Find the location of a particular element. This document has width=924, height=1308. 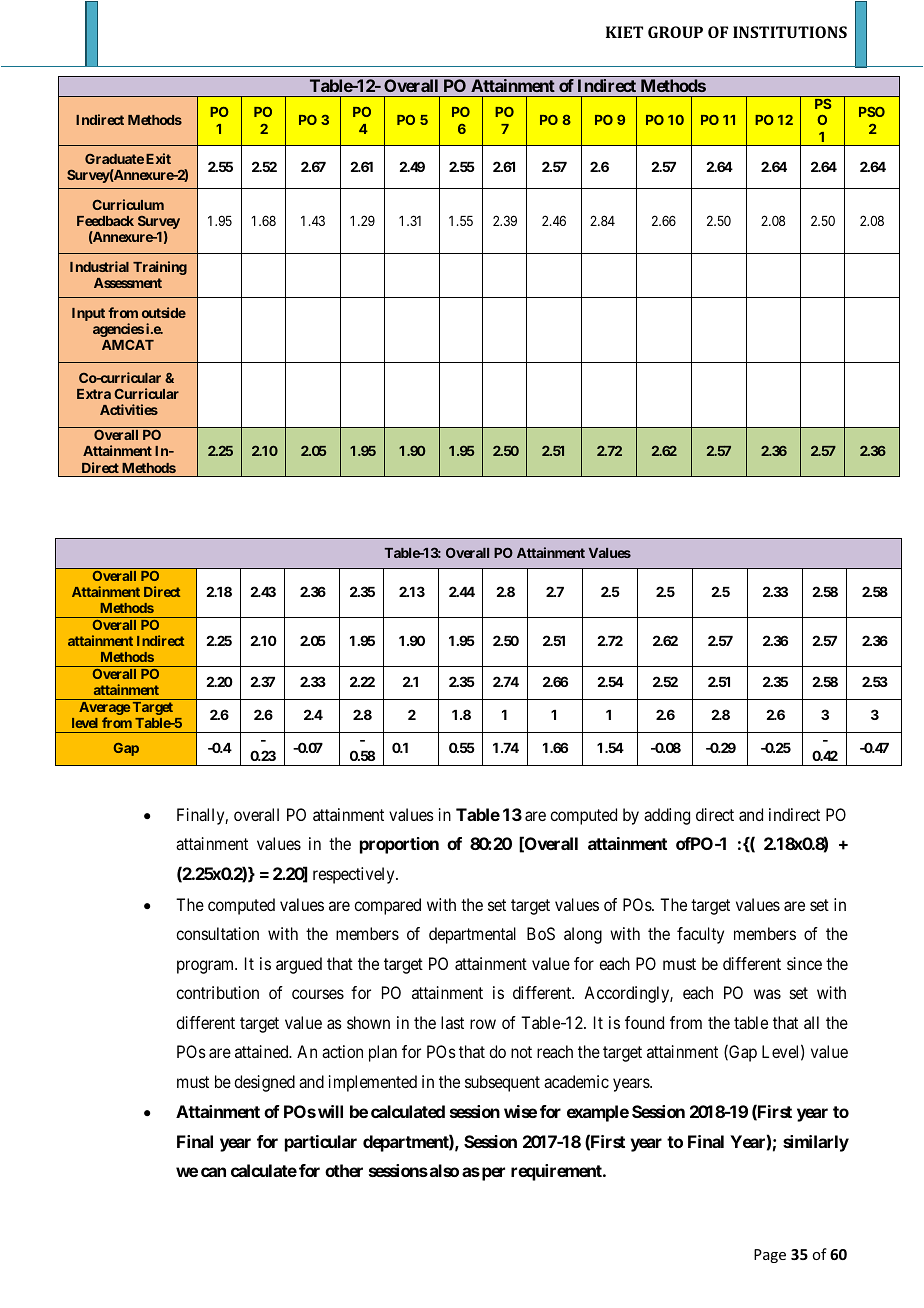

proportion is located at coordinates (399, 845).
